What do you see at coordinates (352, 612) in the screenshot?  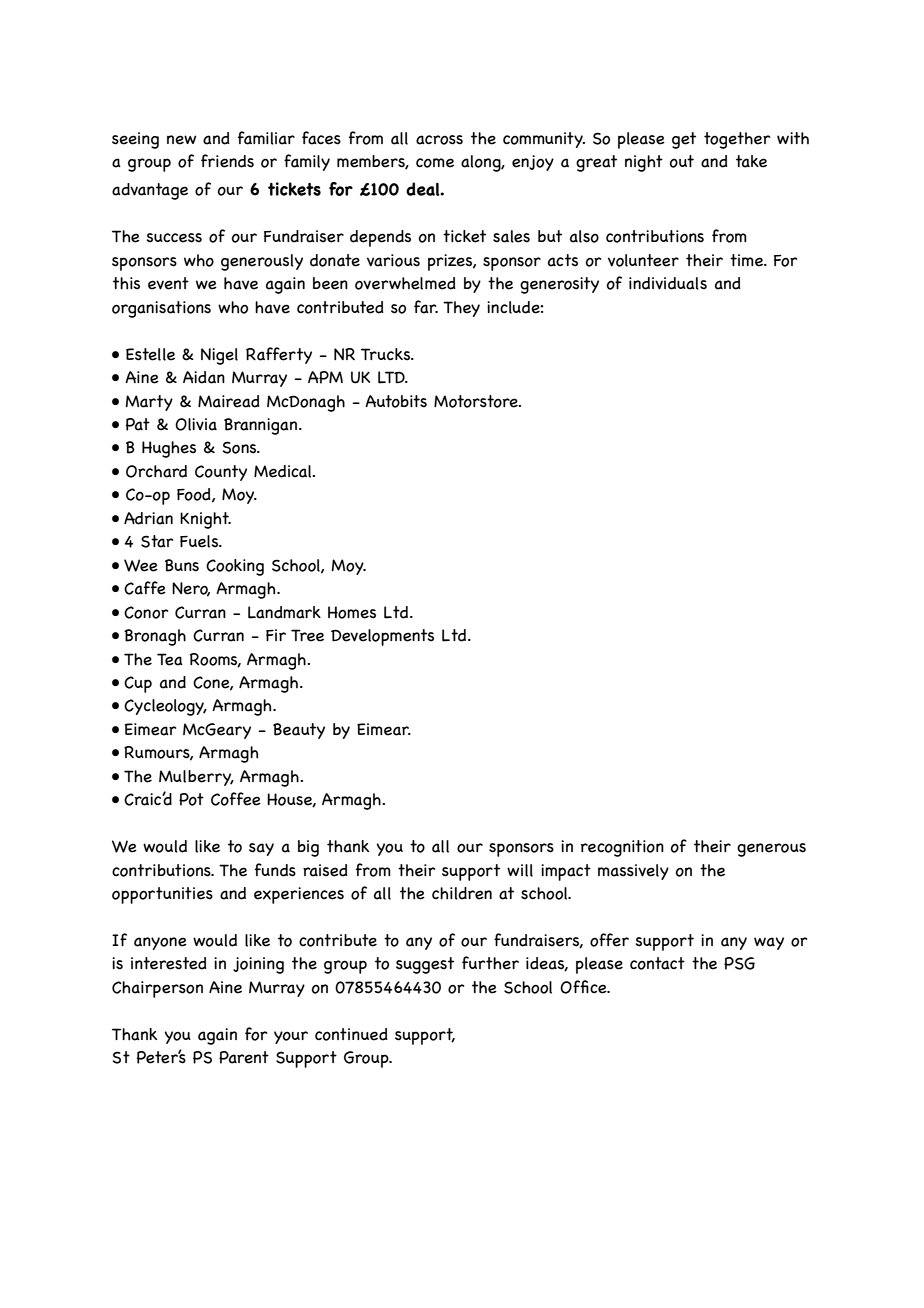 I see `Homes` at bounding box center [352, 612].
